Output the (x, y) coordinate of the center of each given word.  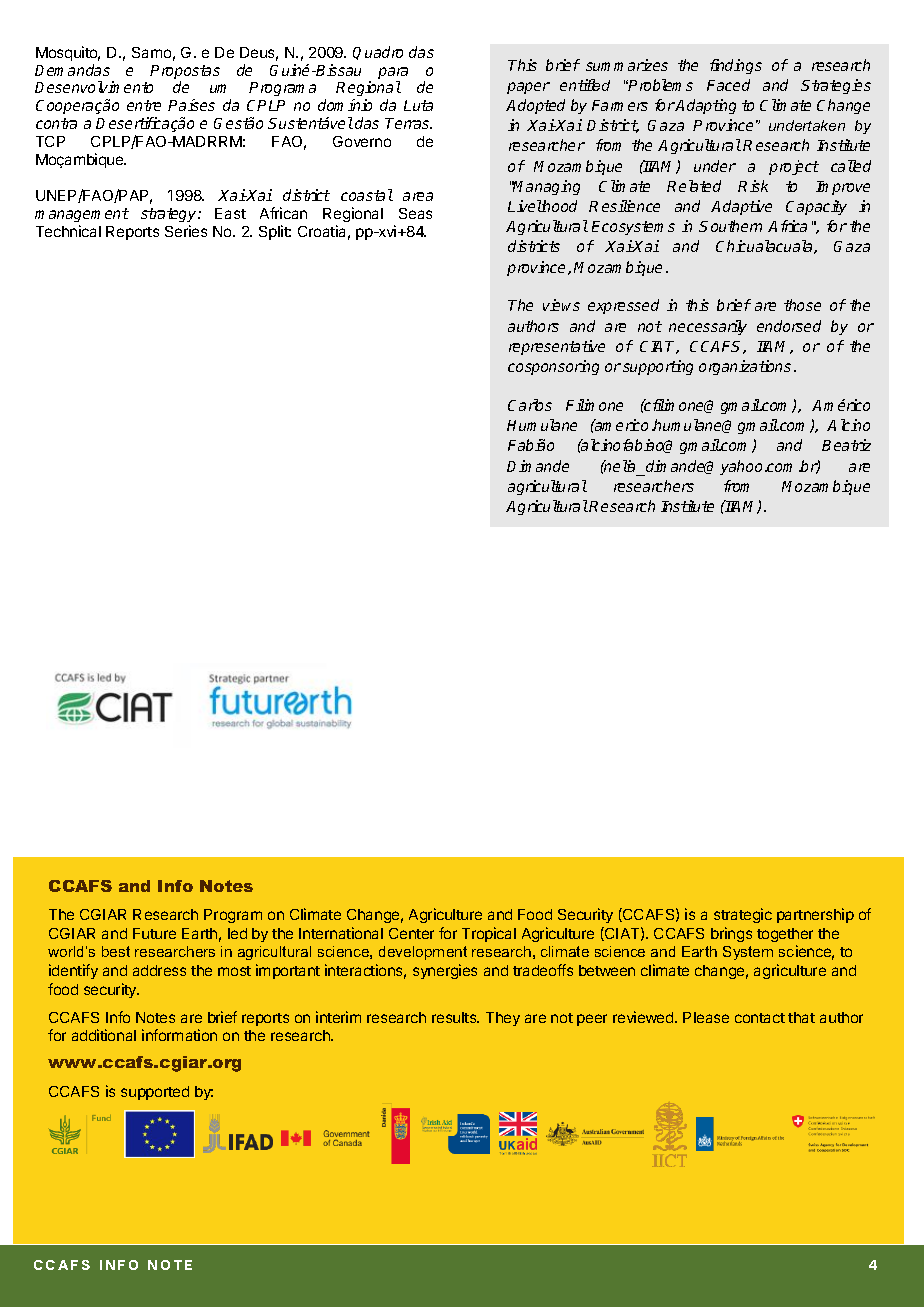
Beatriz (846, 445)
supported (155, 1093)
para (393, 74)
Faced (728, 85)
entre (144, 105)
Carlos (530, 405)
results (455, 1017)
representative (557, 347)
